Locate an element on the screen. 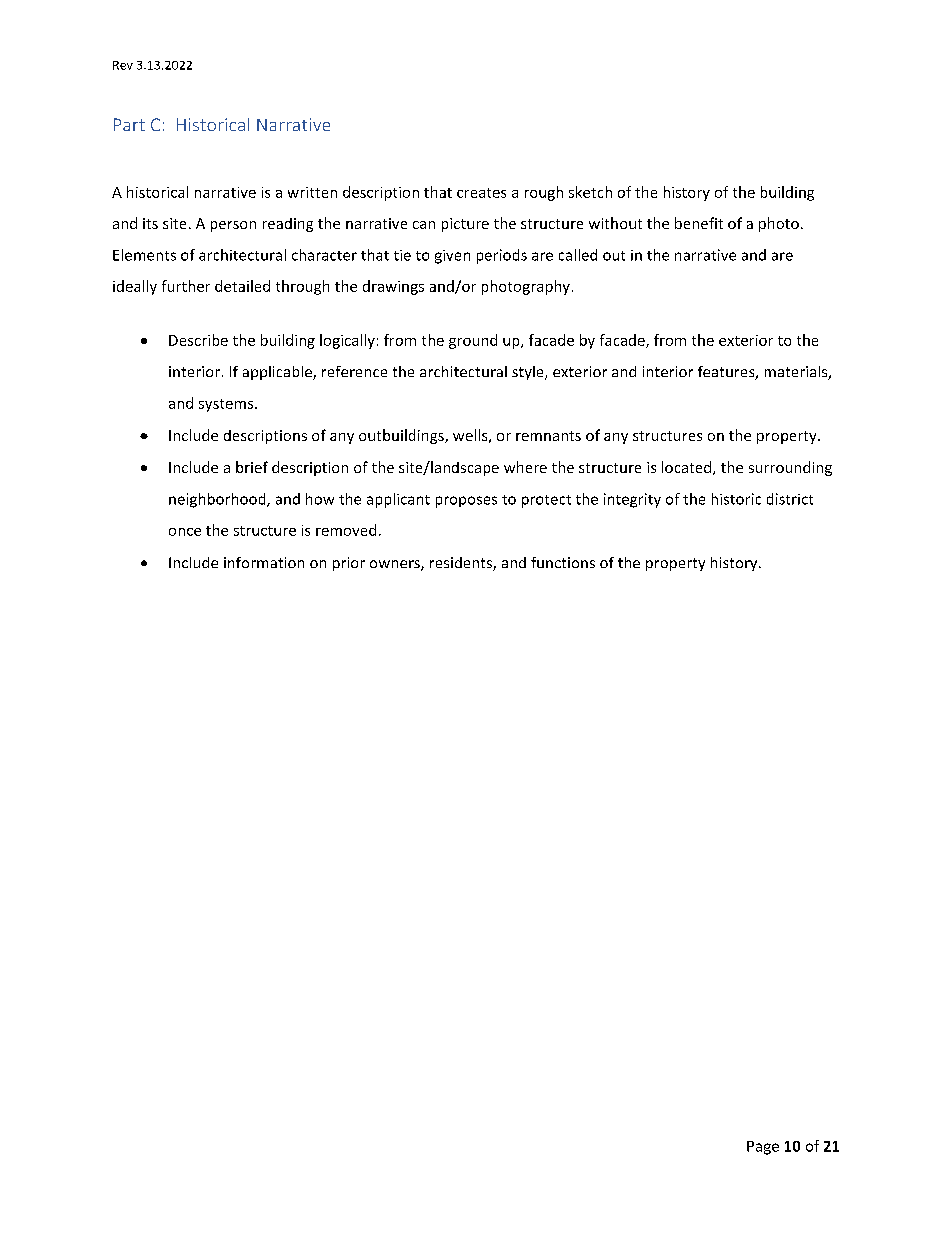 This screenshot has height=1233, width=952. integrity is located at coordinates (632, 500).
